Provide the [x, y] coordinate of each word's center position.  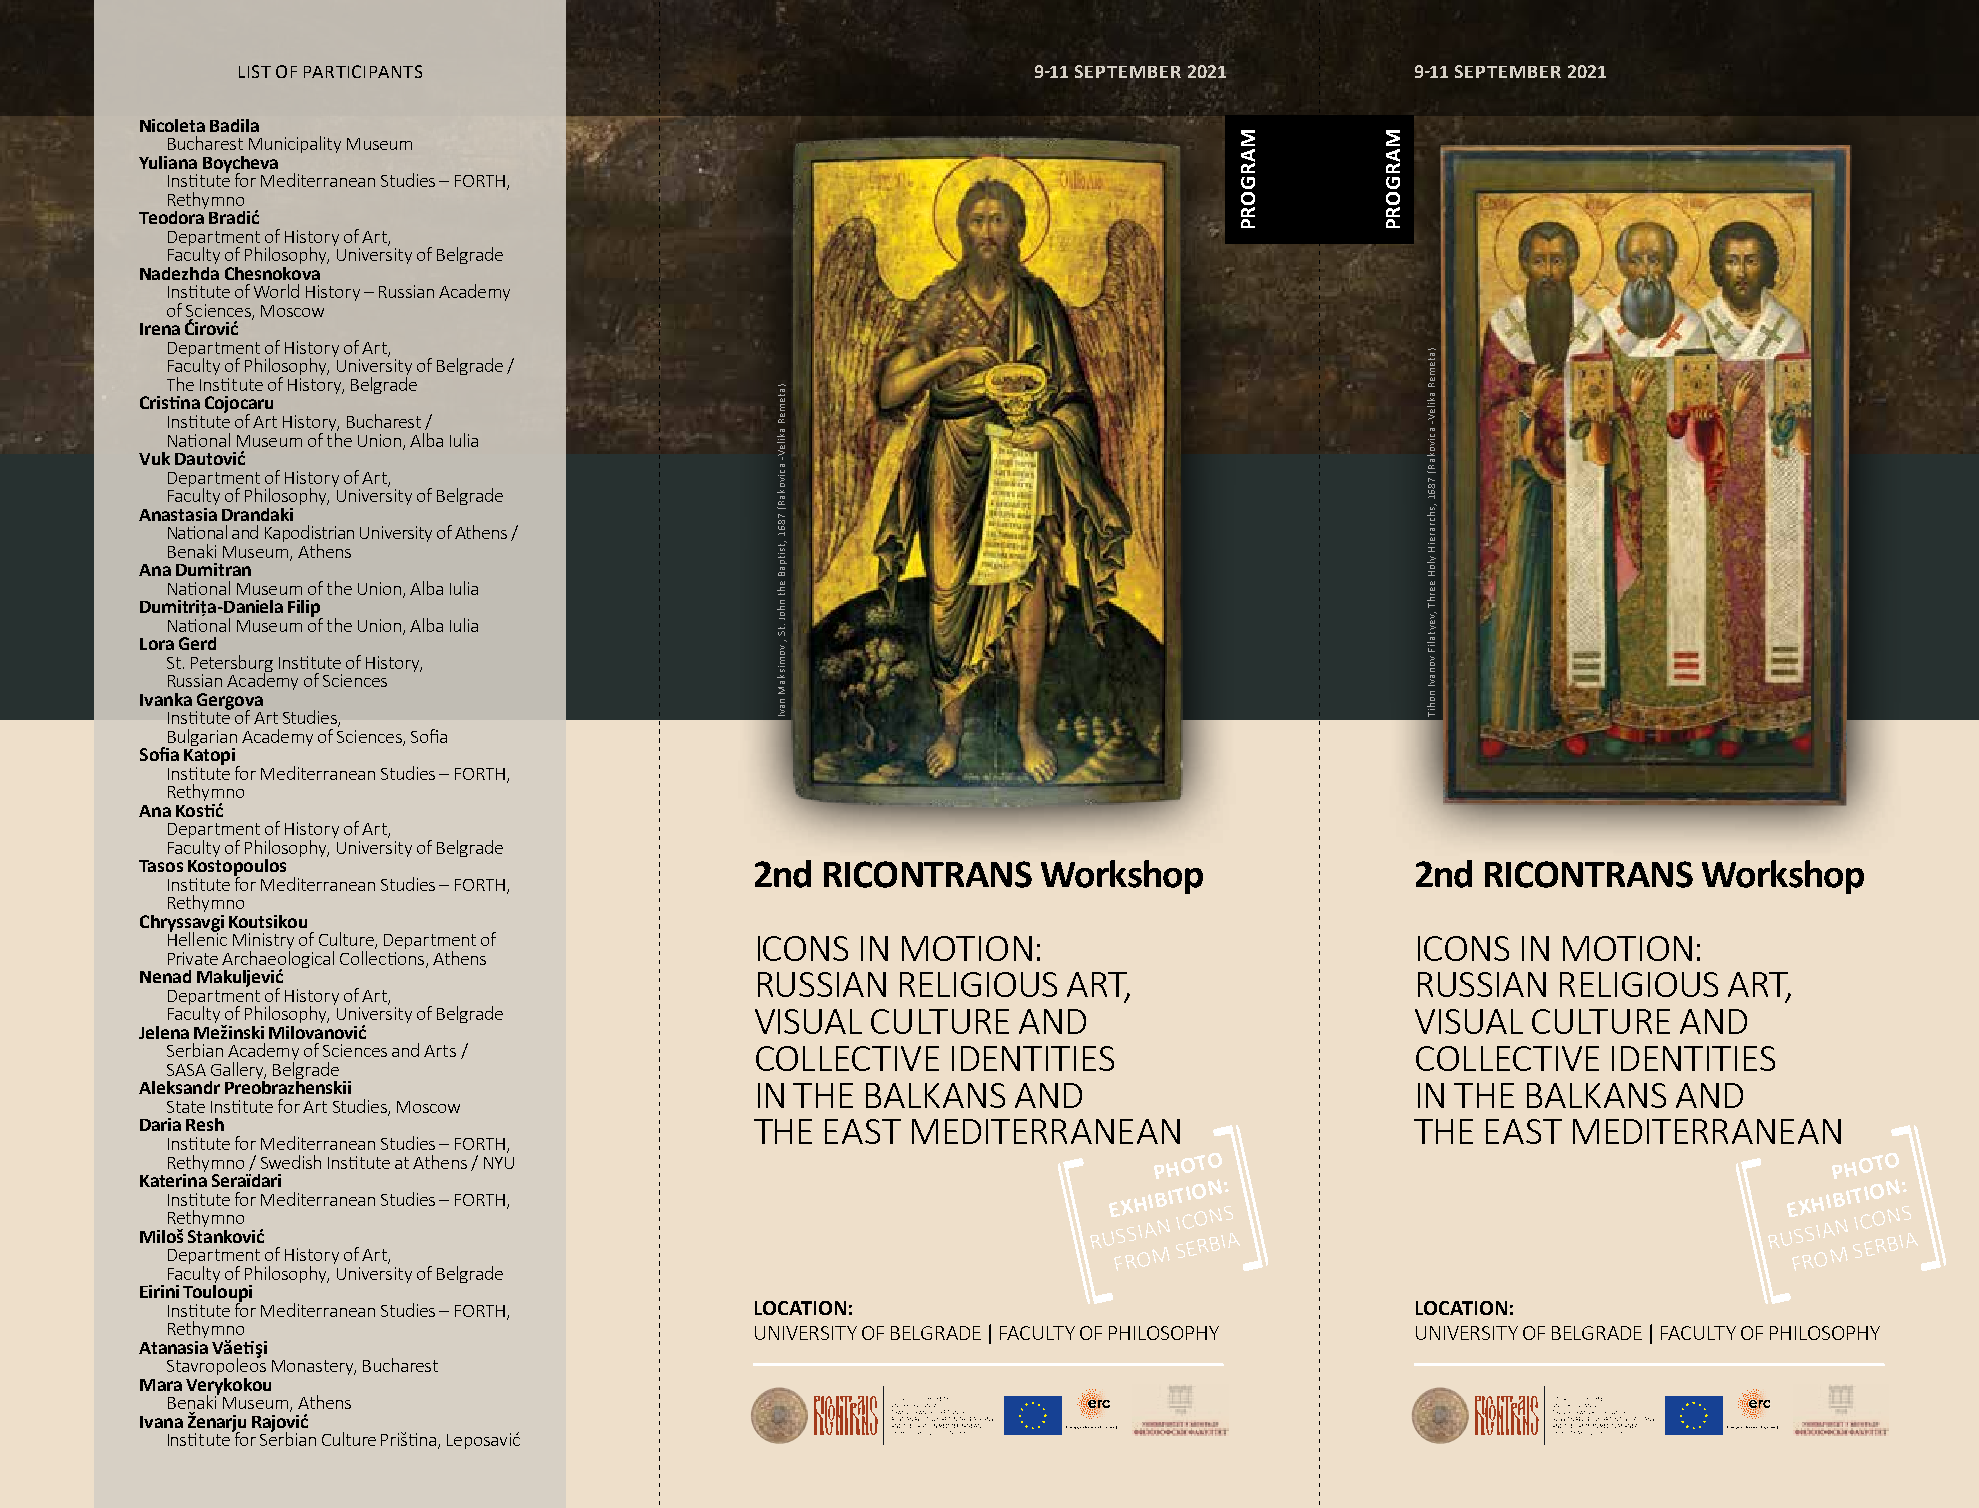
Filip [305, 609]
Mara [161, 1385]
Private [193, 958]
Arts [440, 1051]
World [276, 291]
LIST [255, 71]
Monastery [314, 1367]
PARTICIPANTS [363, 71]
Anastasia [178, 514]
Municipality [295, 144]
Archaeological [278, 961]
